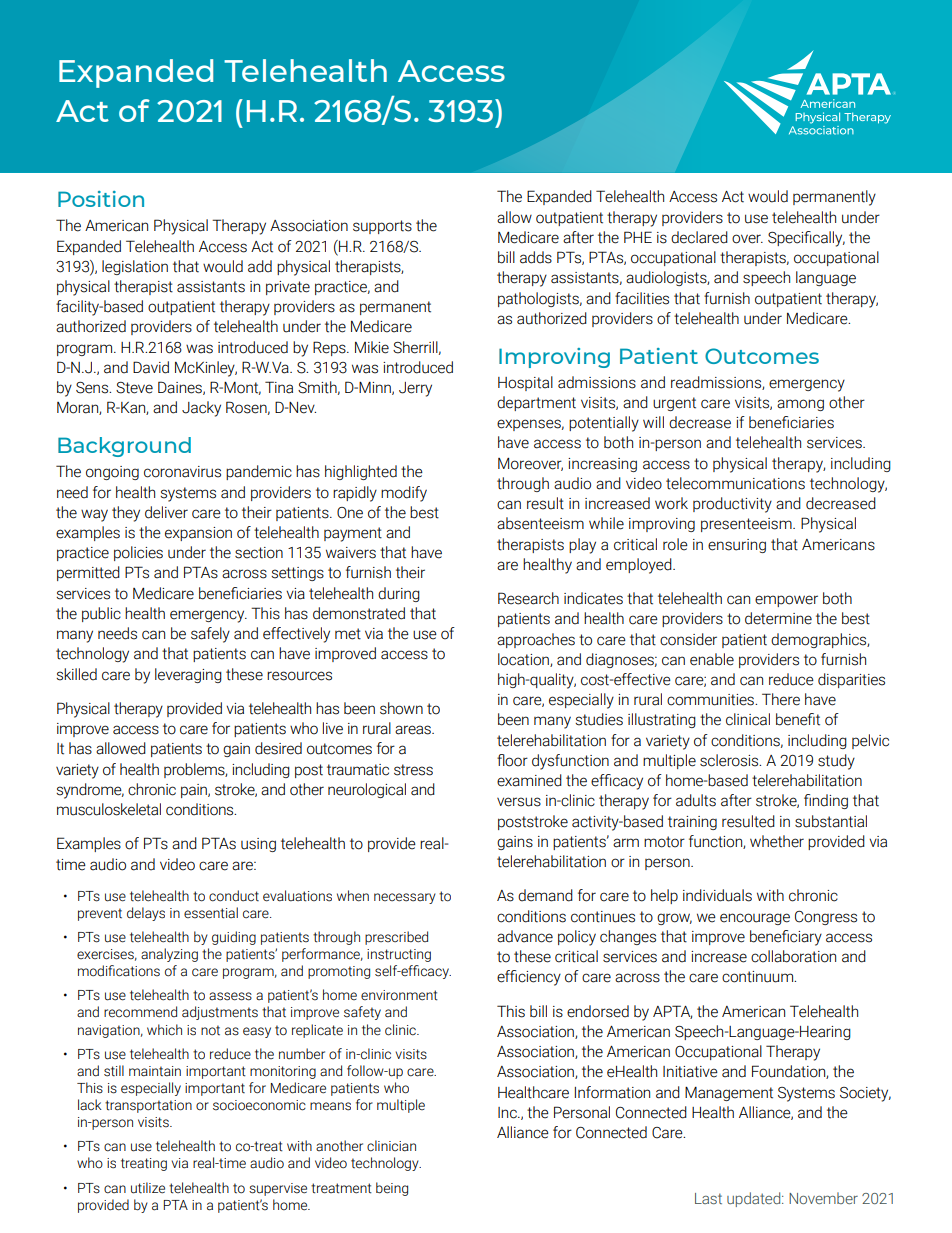 This page has width=952, height=1233. I want to click on Specifically, so click(806, 239).
